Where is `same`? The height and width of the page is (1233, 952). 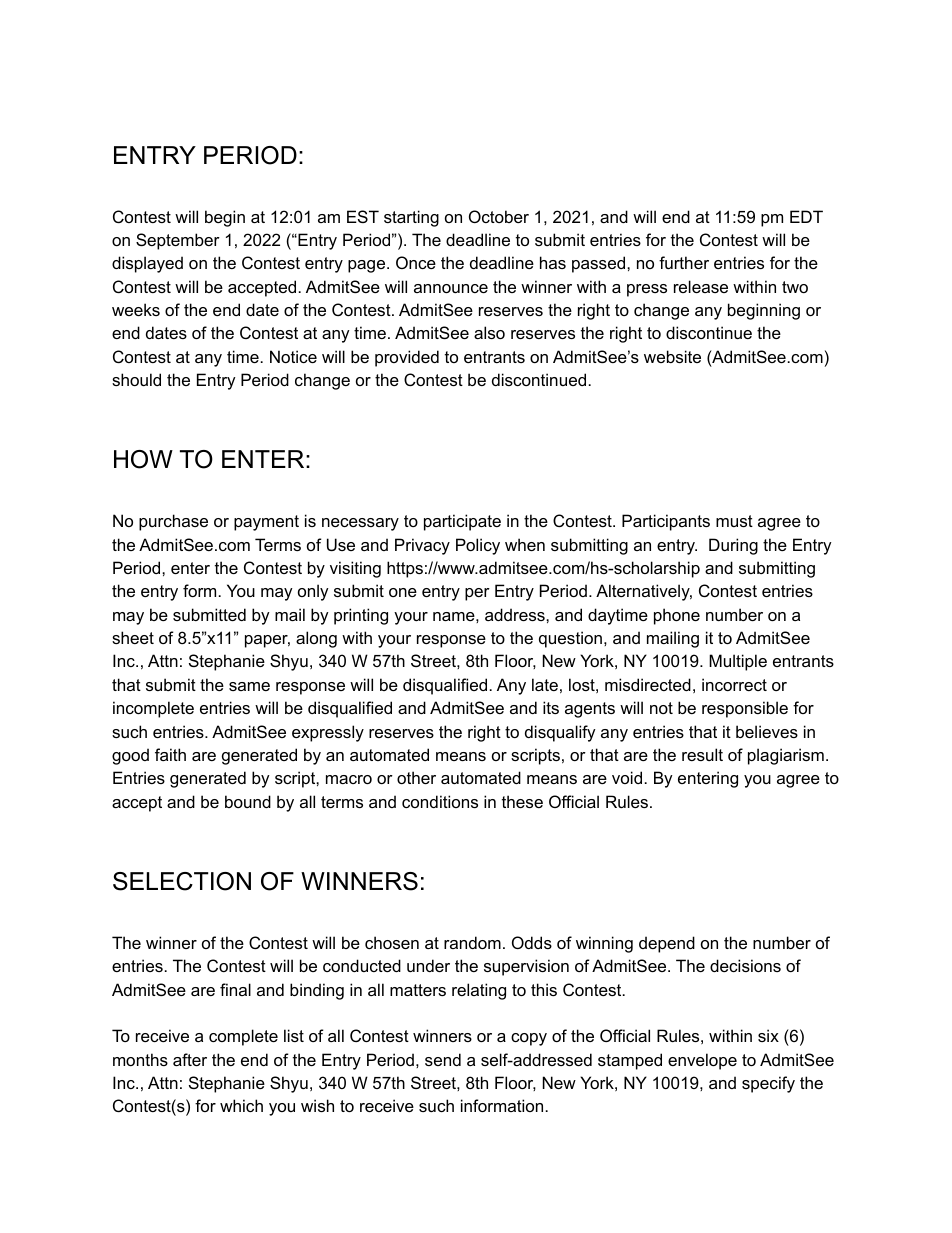
same is located at coordinates (249, 686).
